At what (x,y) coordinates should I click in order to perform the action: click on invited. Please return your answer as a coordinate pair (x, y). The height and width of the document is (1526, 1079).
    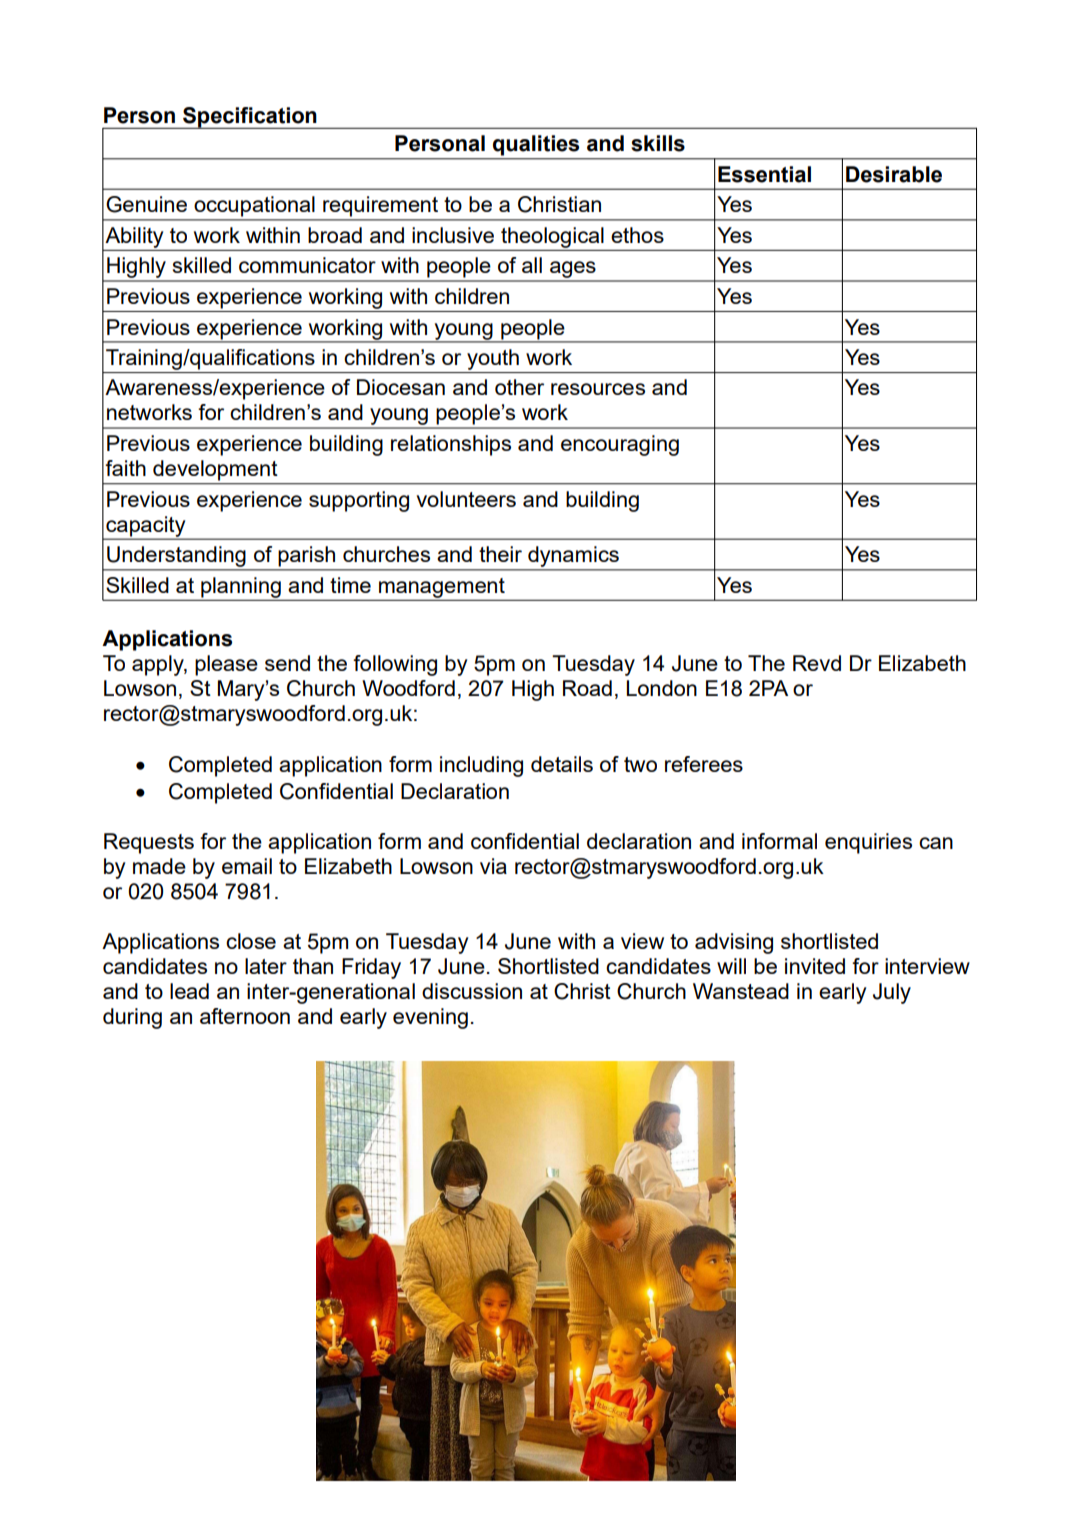
    Looking at the image, I should click on (815, 966).
